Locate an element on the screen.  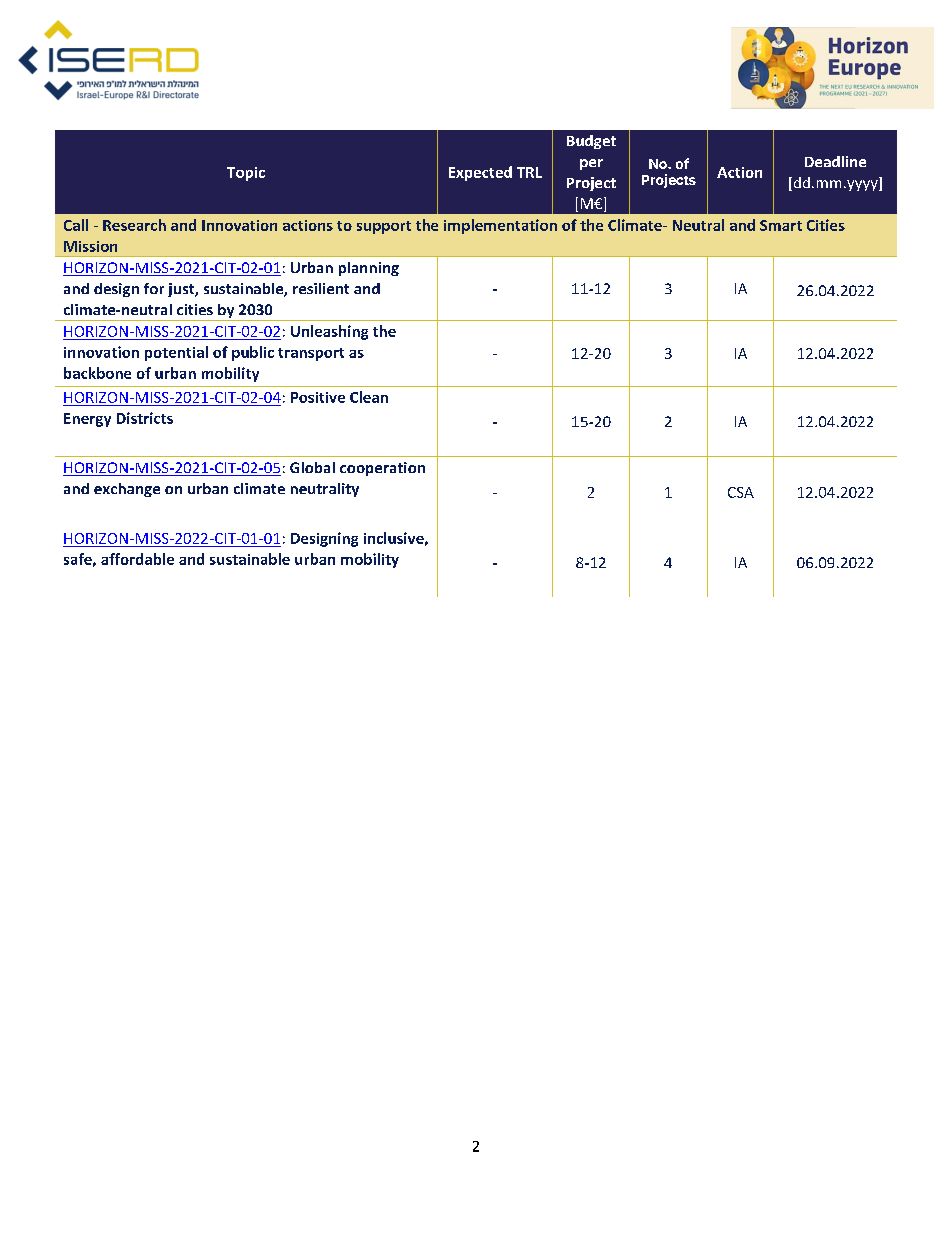
Unleashing is located at coordinates (329, 332).
